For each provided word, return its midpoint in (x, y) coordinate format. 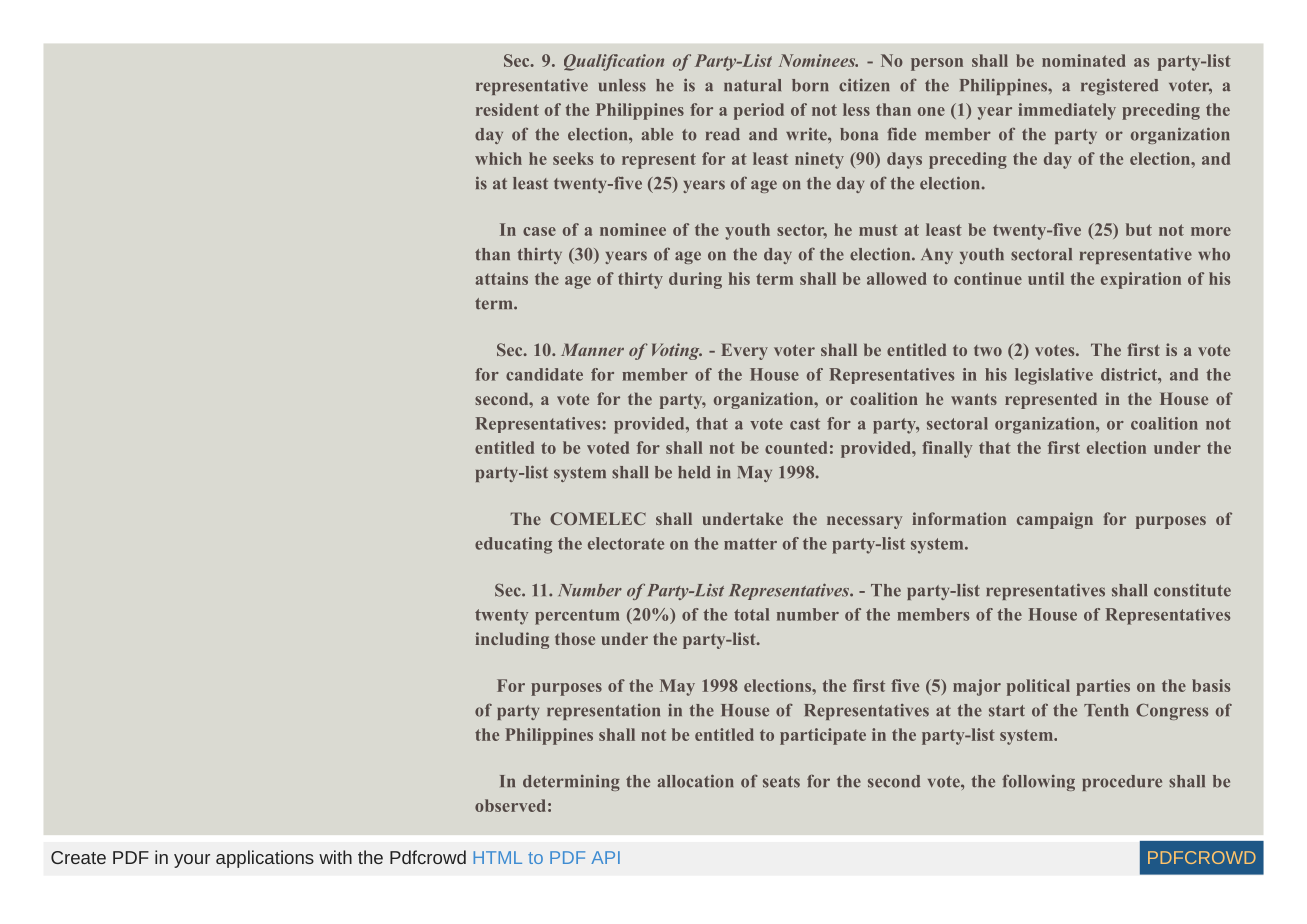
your (192, 861)
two (988, 350)
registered (1119, 87)
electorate (626, 543)
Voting (677, 351)
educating (513, 545)
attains (502, 278)
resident (507, 109)
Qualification (614, 62)
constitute (1192, 590)
